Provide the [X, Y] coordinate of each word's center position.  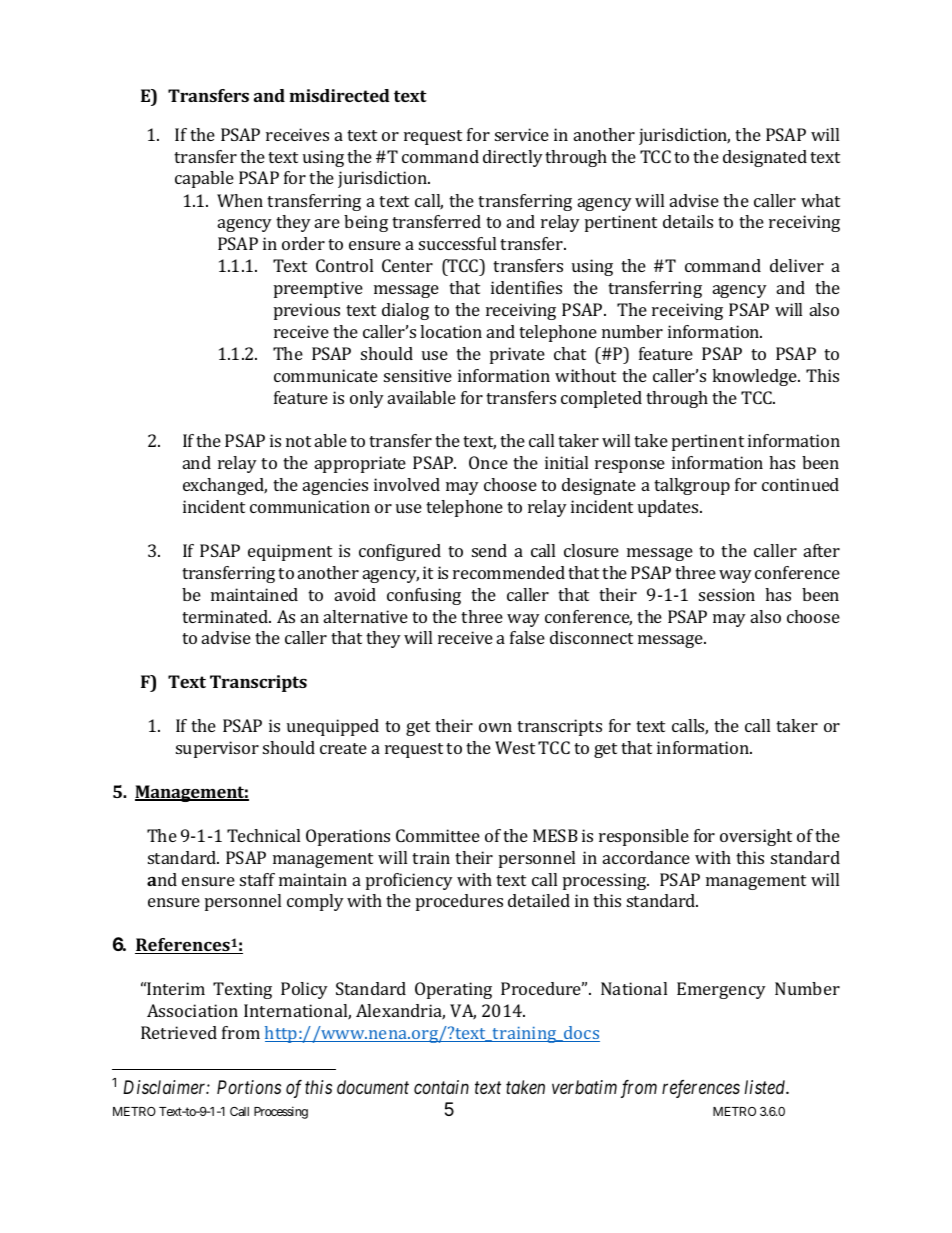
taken [525, 1087]
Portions [249, 1087]
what [820, 200]
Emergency [721, 990]
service [522, 134]
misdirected [339, 95]
